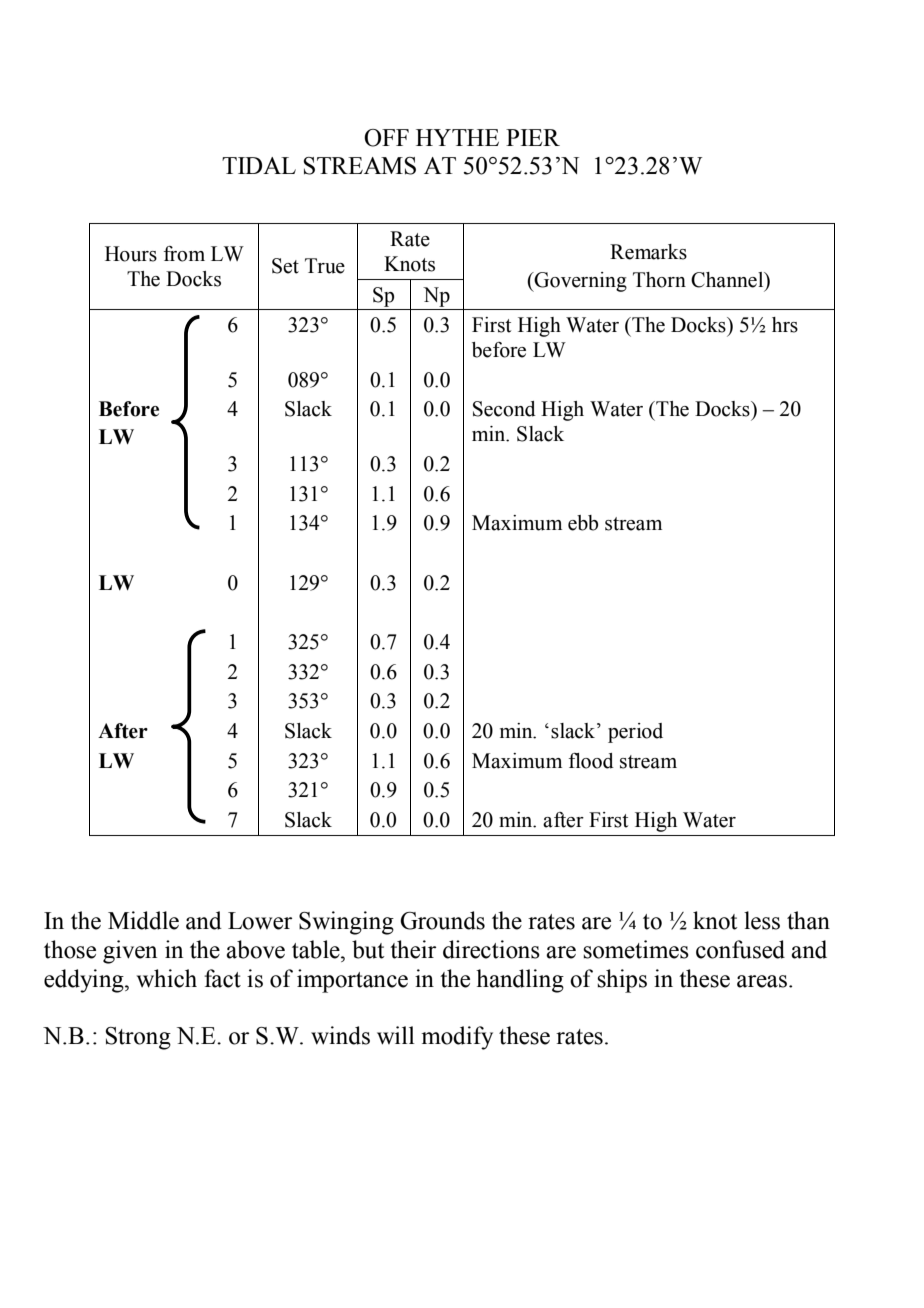  I want to click on Strong, so click(138, 1038).
